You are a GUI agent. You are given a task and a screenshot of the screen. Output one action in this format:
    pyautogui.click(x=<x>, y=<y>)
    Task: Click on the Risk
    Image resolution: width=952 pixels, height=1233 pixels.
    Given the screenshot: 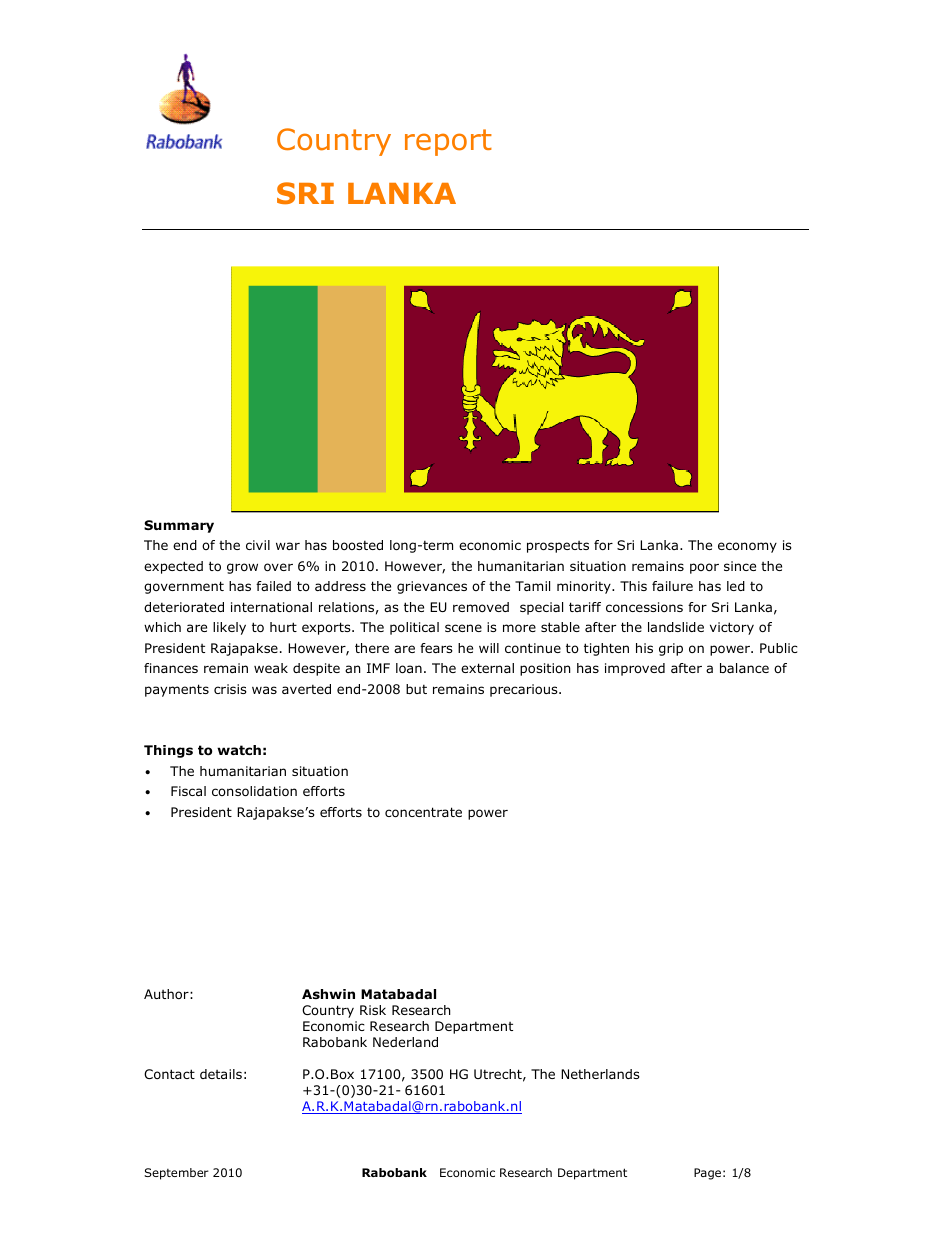 What is the action you would take?
    pyautogui.click(x=373, y=1010)
